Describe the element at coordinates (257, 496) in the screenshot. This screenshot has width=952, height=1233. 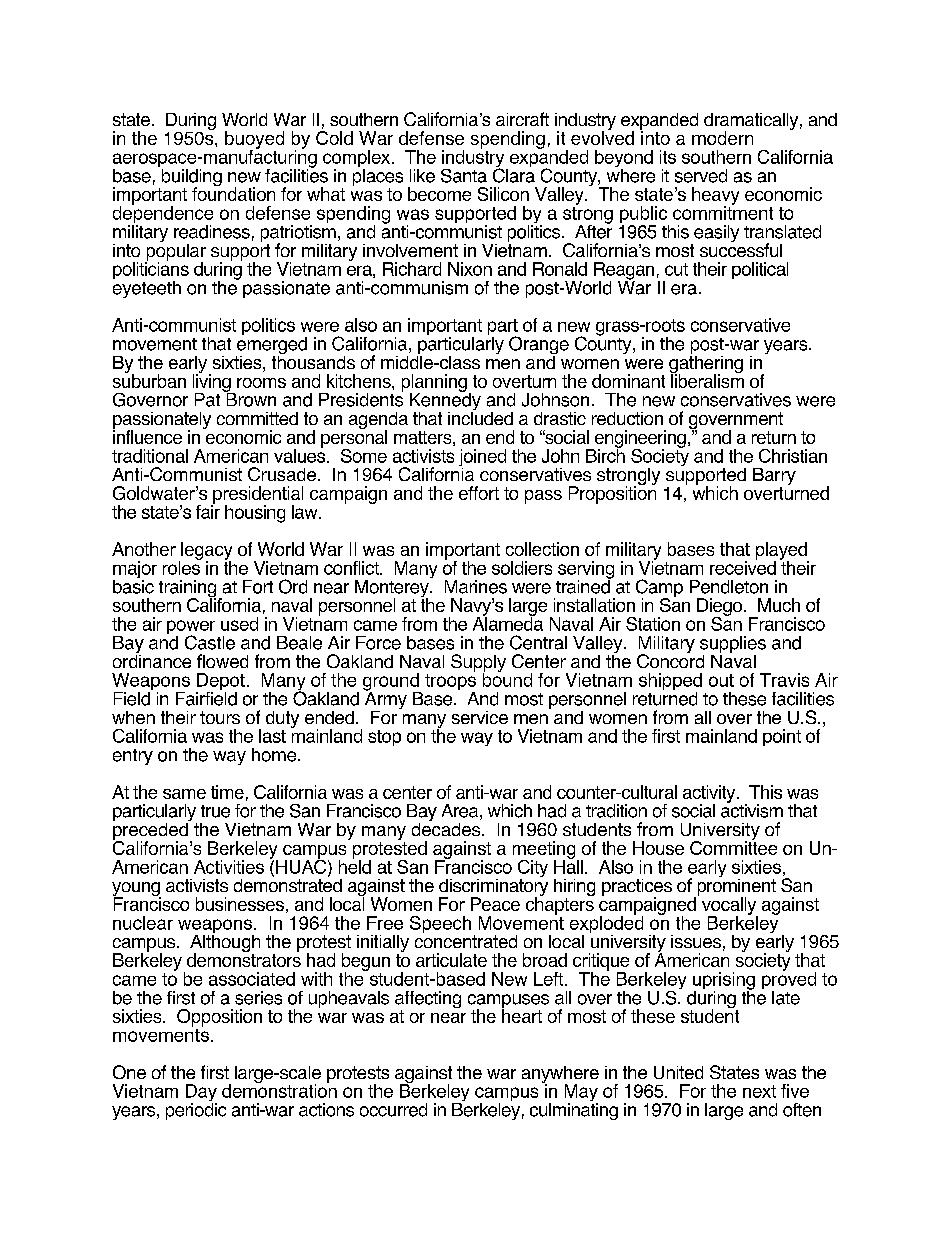
I see `presidential` at that location.
